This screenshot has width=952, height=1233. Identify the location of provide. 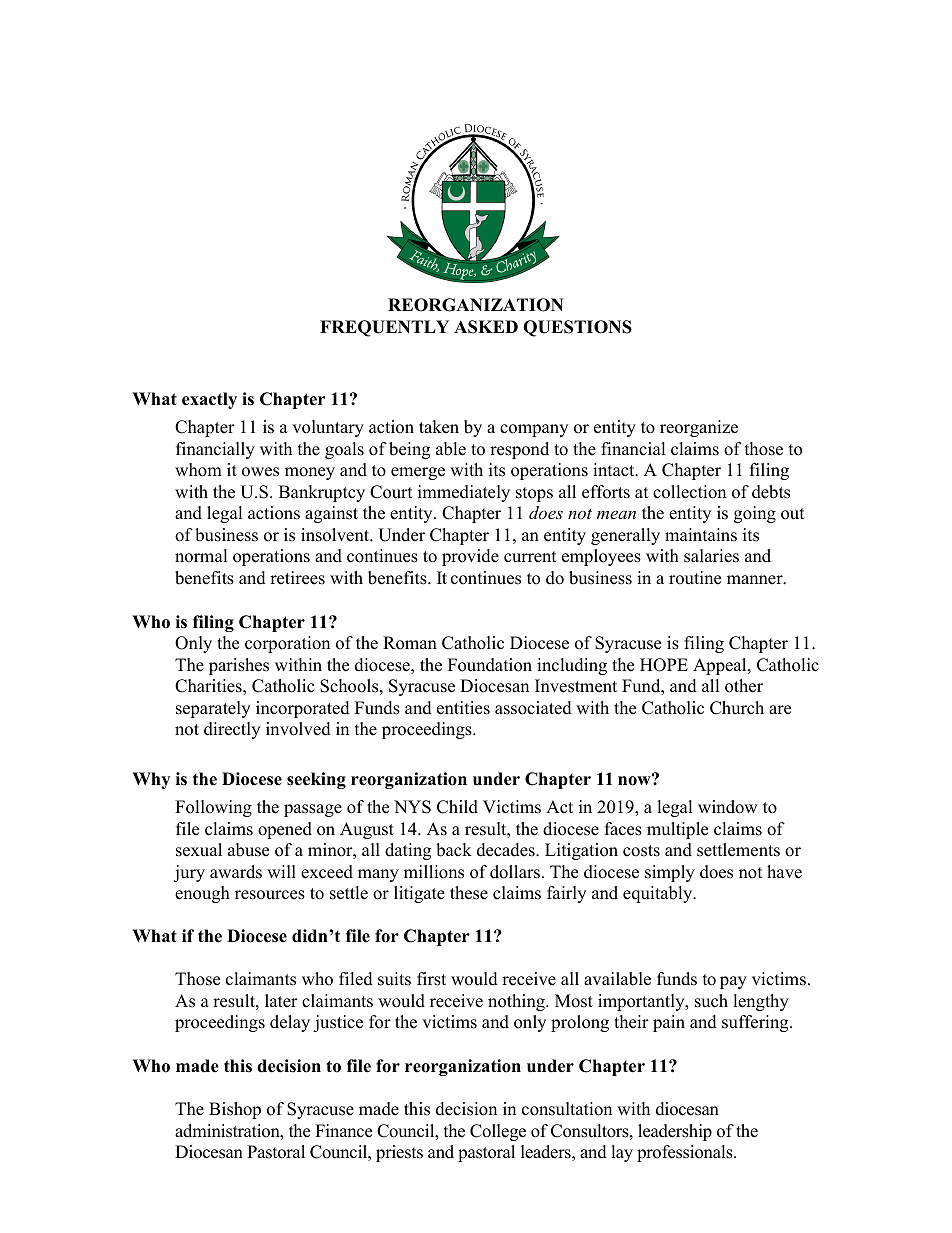
(470, 557).
